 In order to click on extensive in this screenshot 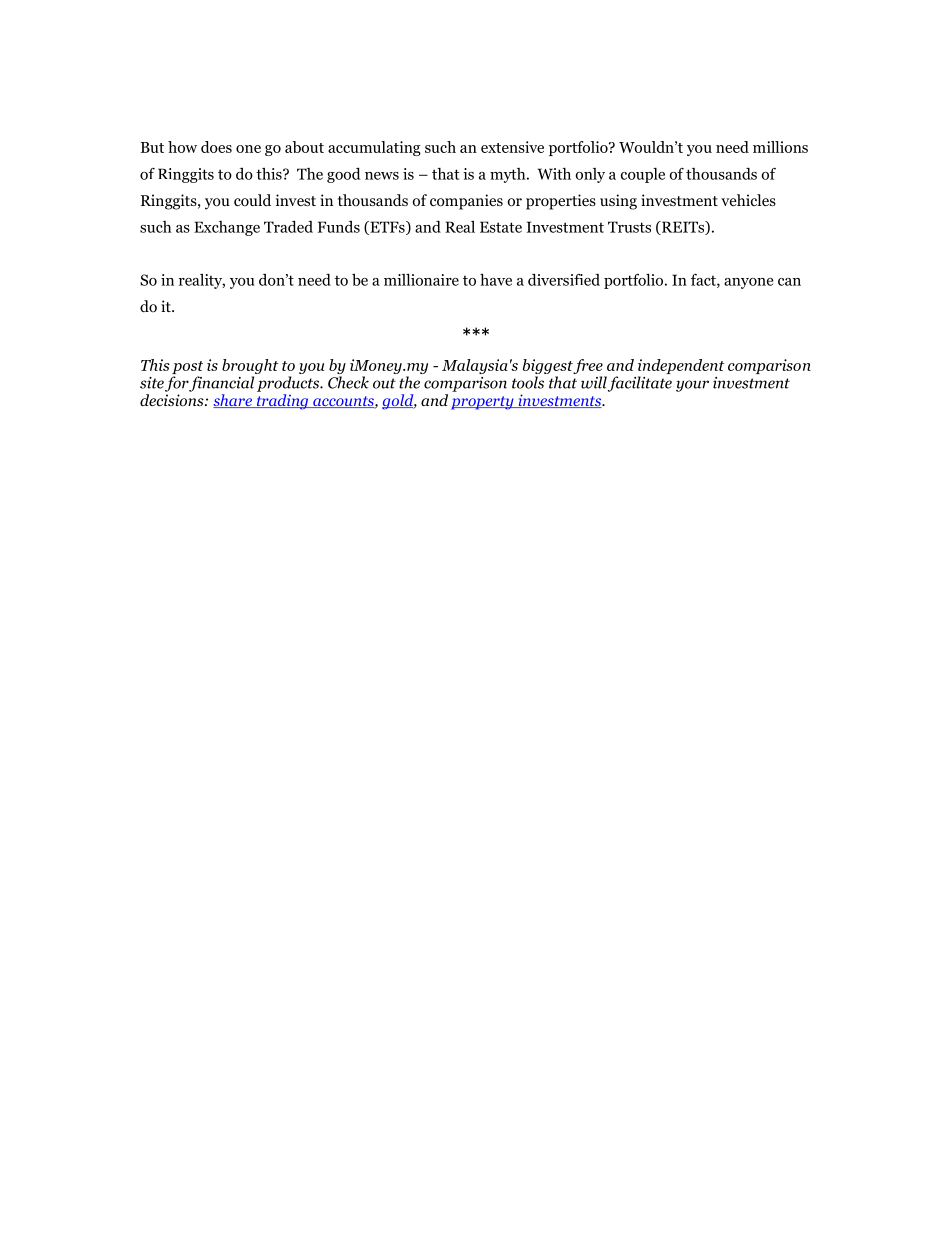, I will do `click(512, 147)`.
